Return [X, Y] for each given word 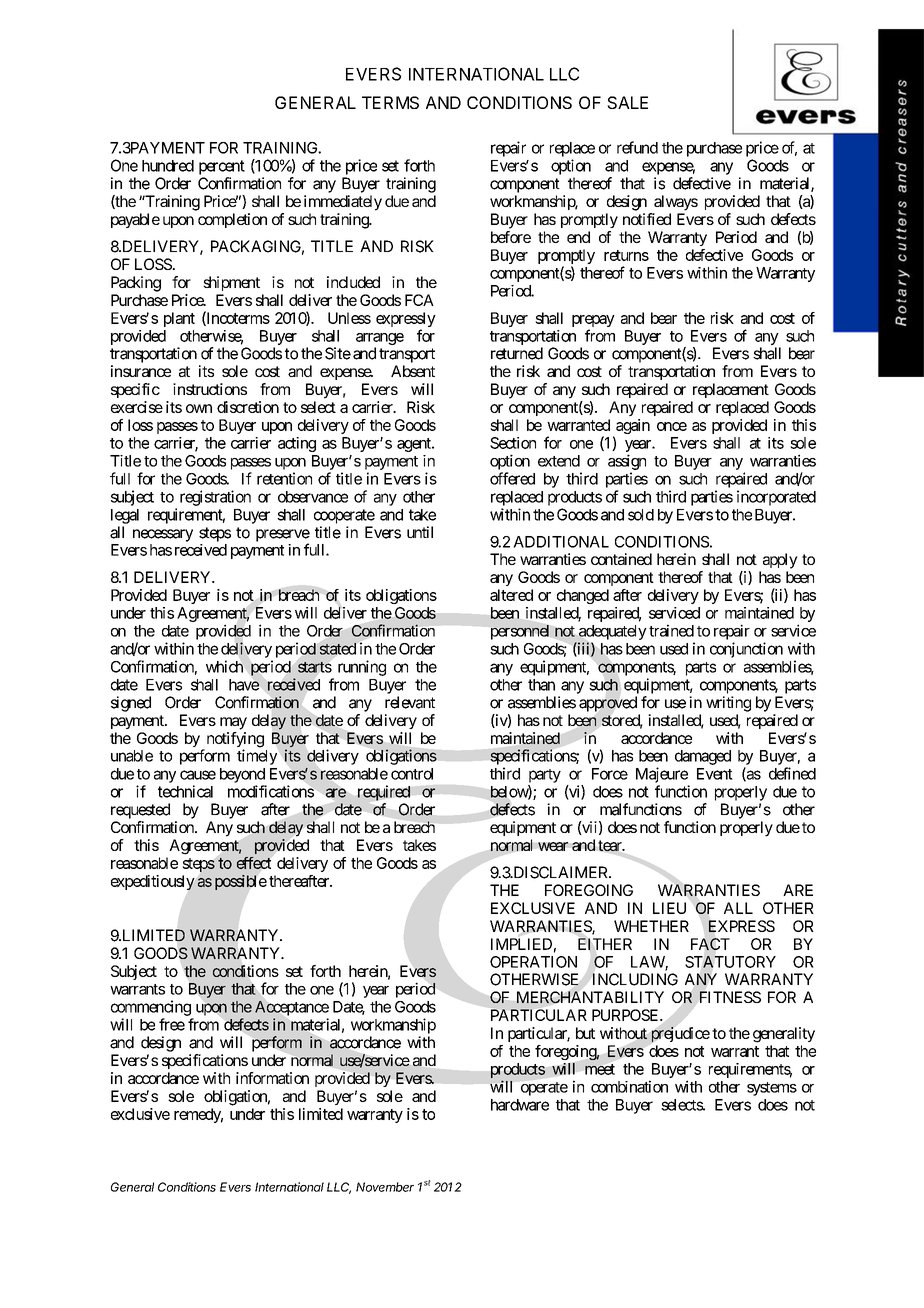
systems [772, 1089]
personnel [520, 632]
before [511, 237]
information [272, 1078]
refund [637, 147]
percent [222, 167]
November [385, 1187]
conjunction [746, 650]
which [224, 666]
